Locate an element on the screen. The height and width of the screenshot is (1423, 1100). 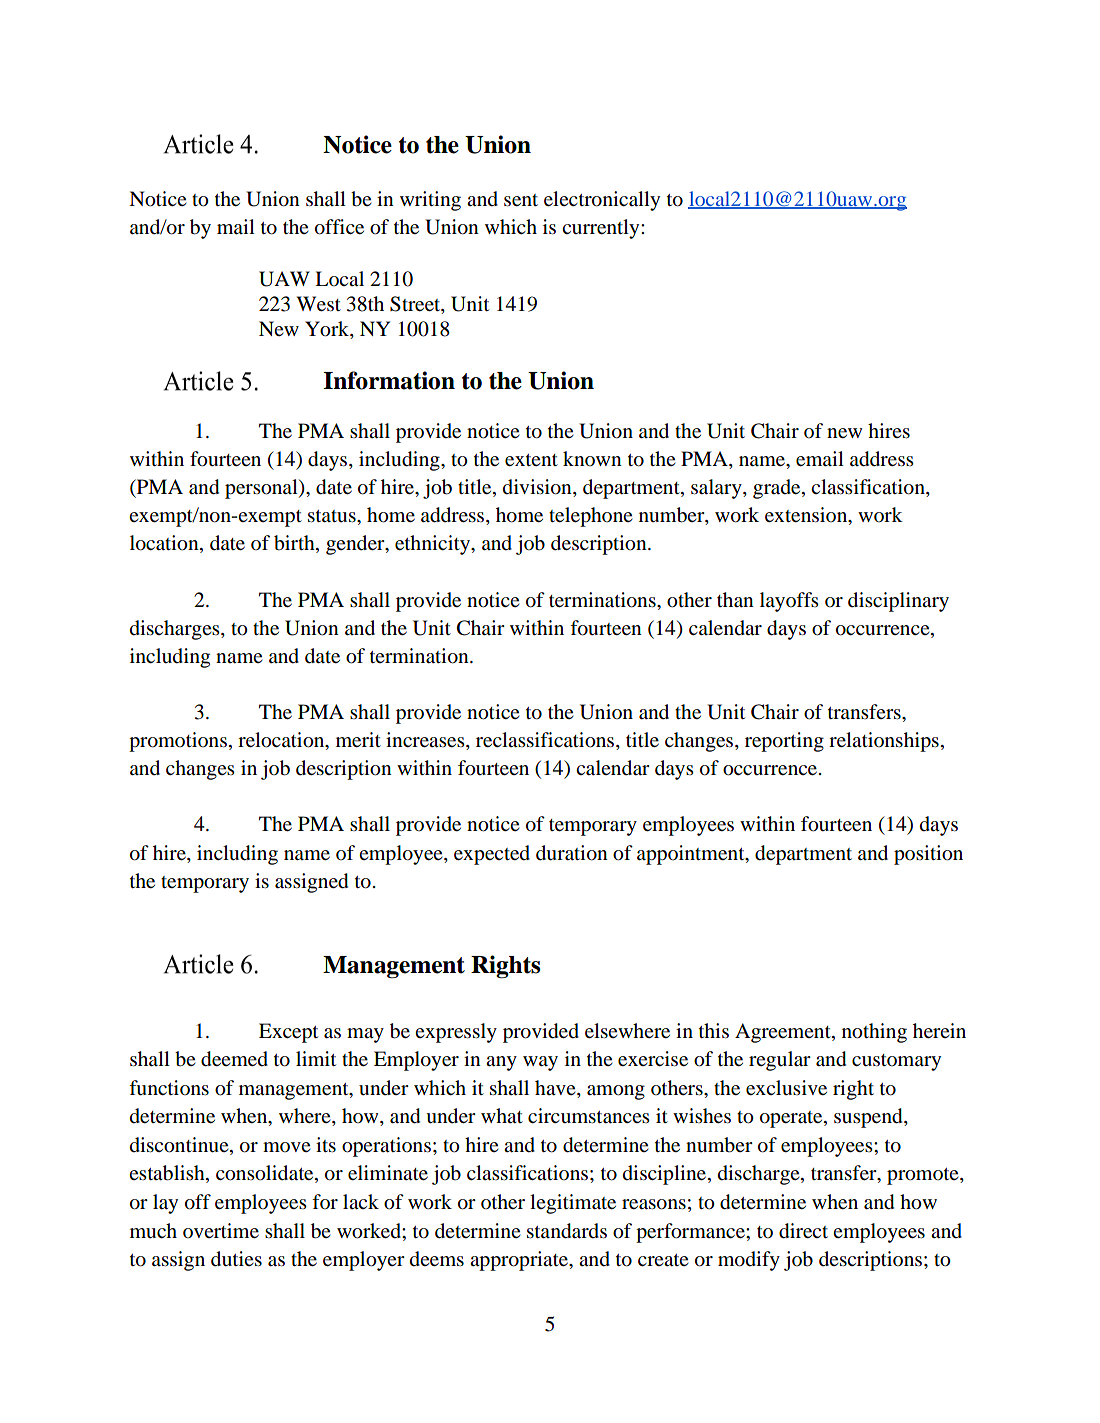
direct is located at coordinates (803, 1231).
